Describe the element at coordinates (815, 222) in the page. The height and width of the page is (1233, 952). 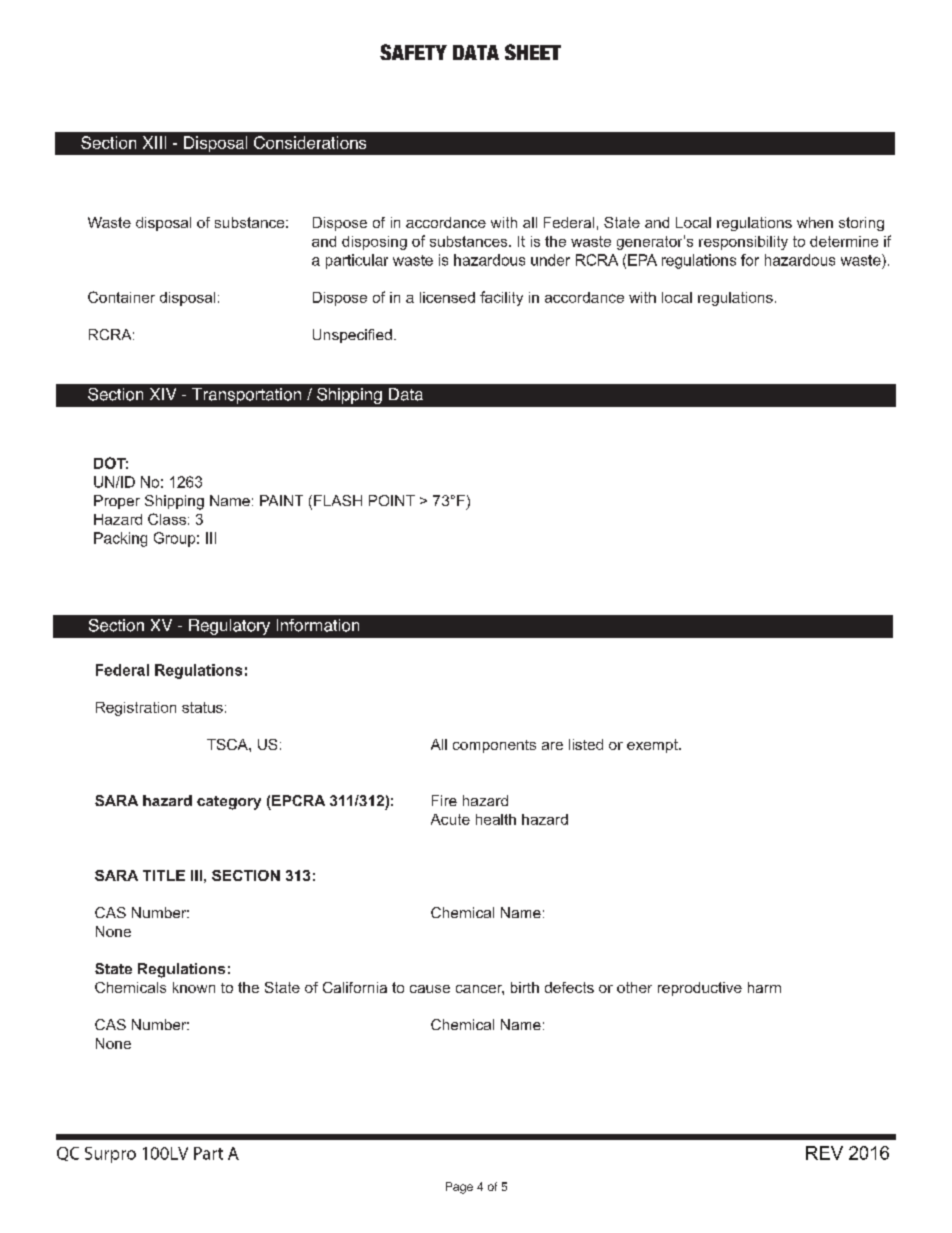
I see `when` at that location.
